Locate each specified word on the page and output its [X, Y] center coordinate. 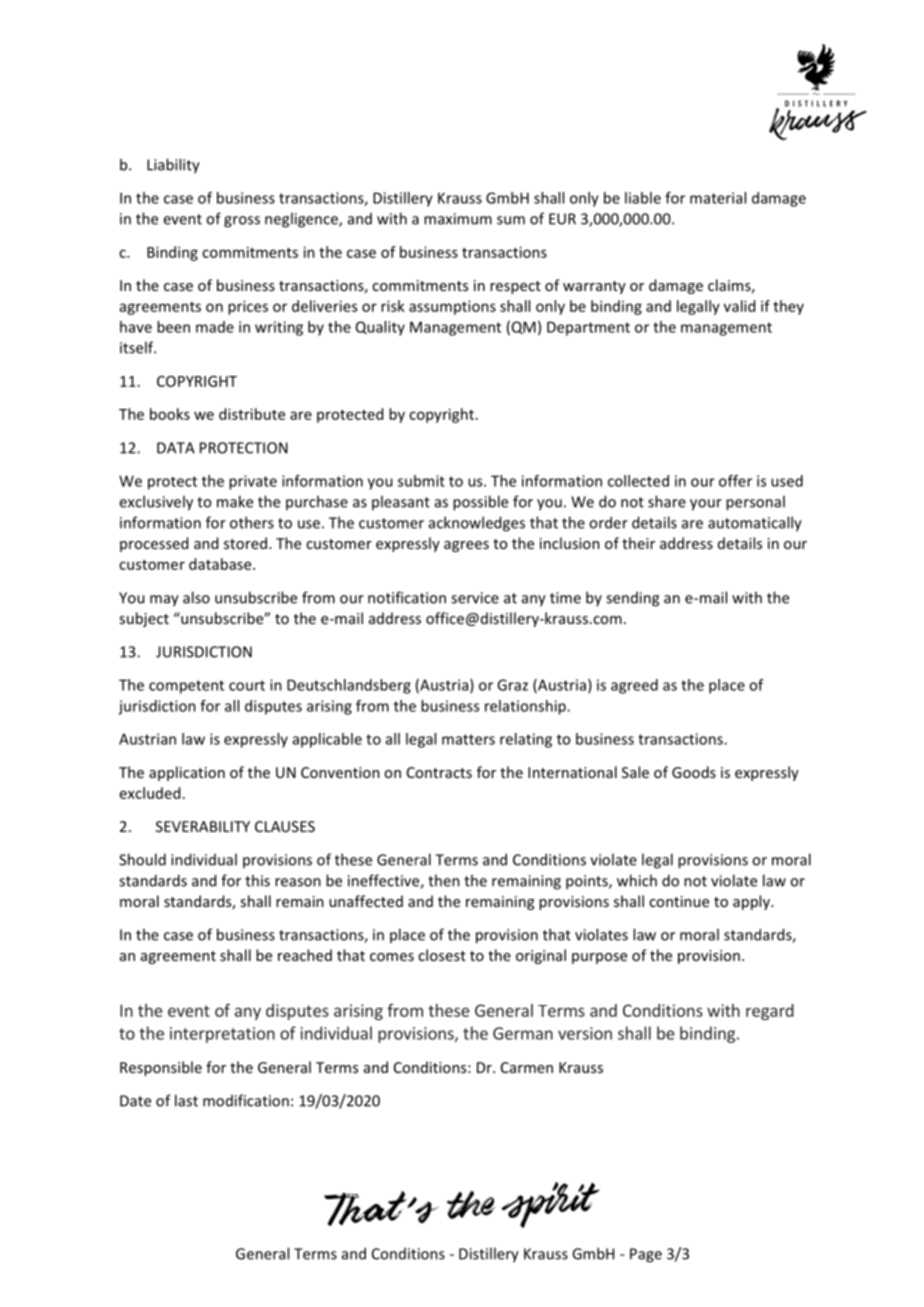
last [186, 1100]
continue [679, 901]
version [585, 1033]
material [718, 198]
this [257, 880]
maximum [458, 219]
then [444, 880]
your [706, 505]
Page [646, 1255]
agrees [466, 546]
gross [242, 222]
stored [247, 543]
